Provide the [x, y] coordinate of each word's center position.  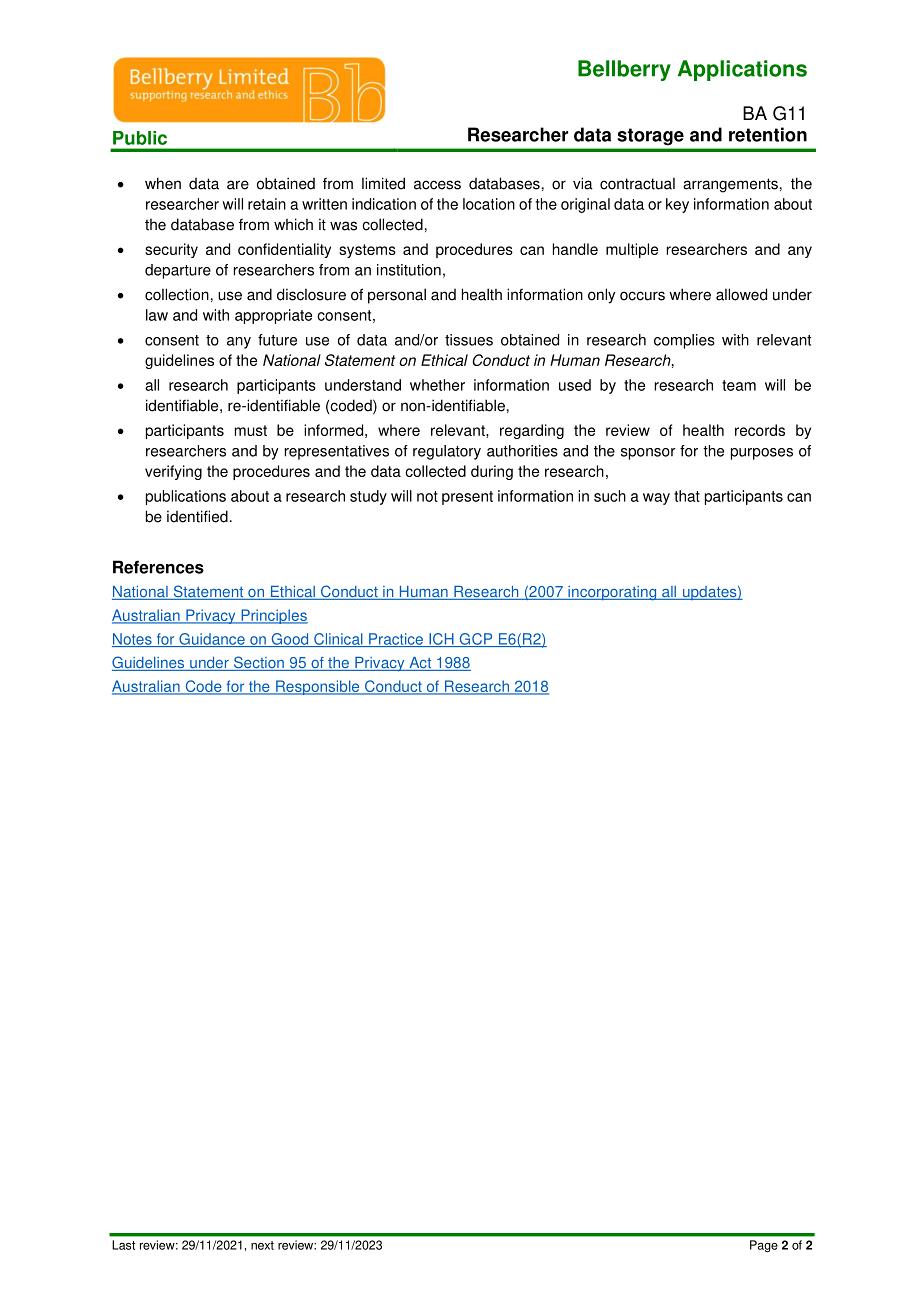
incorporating [612, 593]
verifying [173, 472]
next [262, 1245]
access [437, 185]
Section [259, 663]
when [163, 183]
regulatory [447, 452]
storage [651, 137]
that [687, 496]
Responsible [318, 687]
